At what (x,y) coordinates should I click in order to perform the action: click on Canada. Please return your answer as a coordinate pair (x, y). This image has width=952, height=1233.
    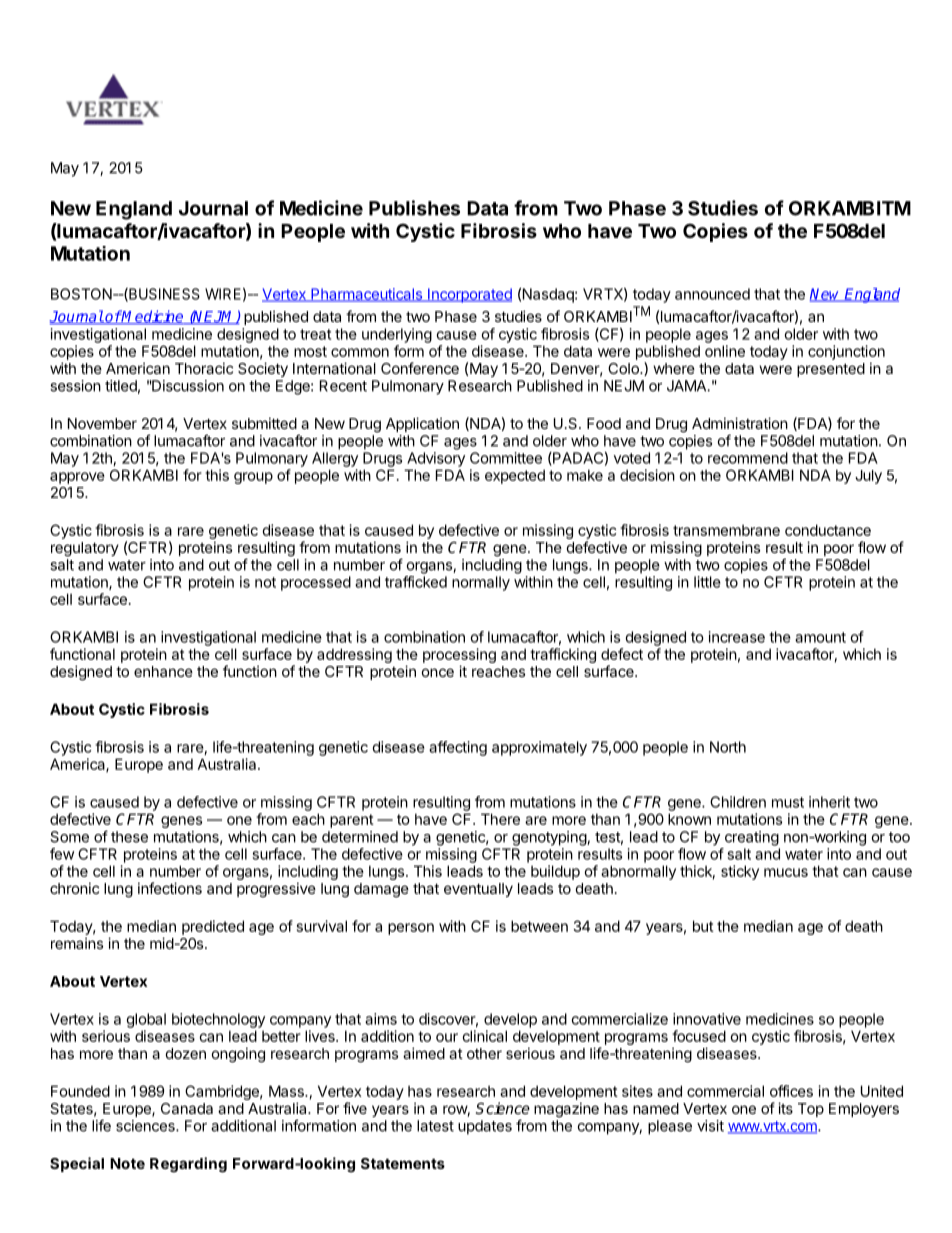
    Looking at the image, I should click on (187, 1108).
